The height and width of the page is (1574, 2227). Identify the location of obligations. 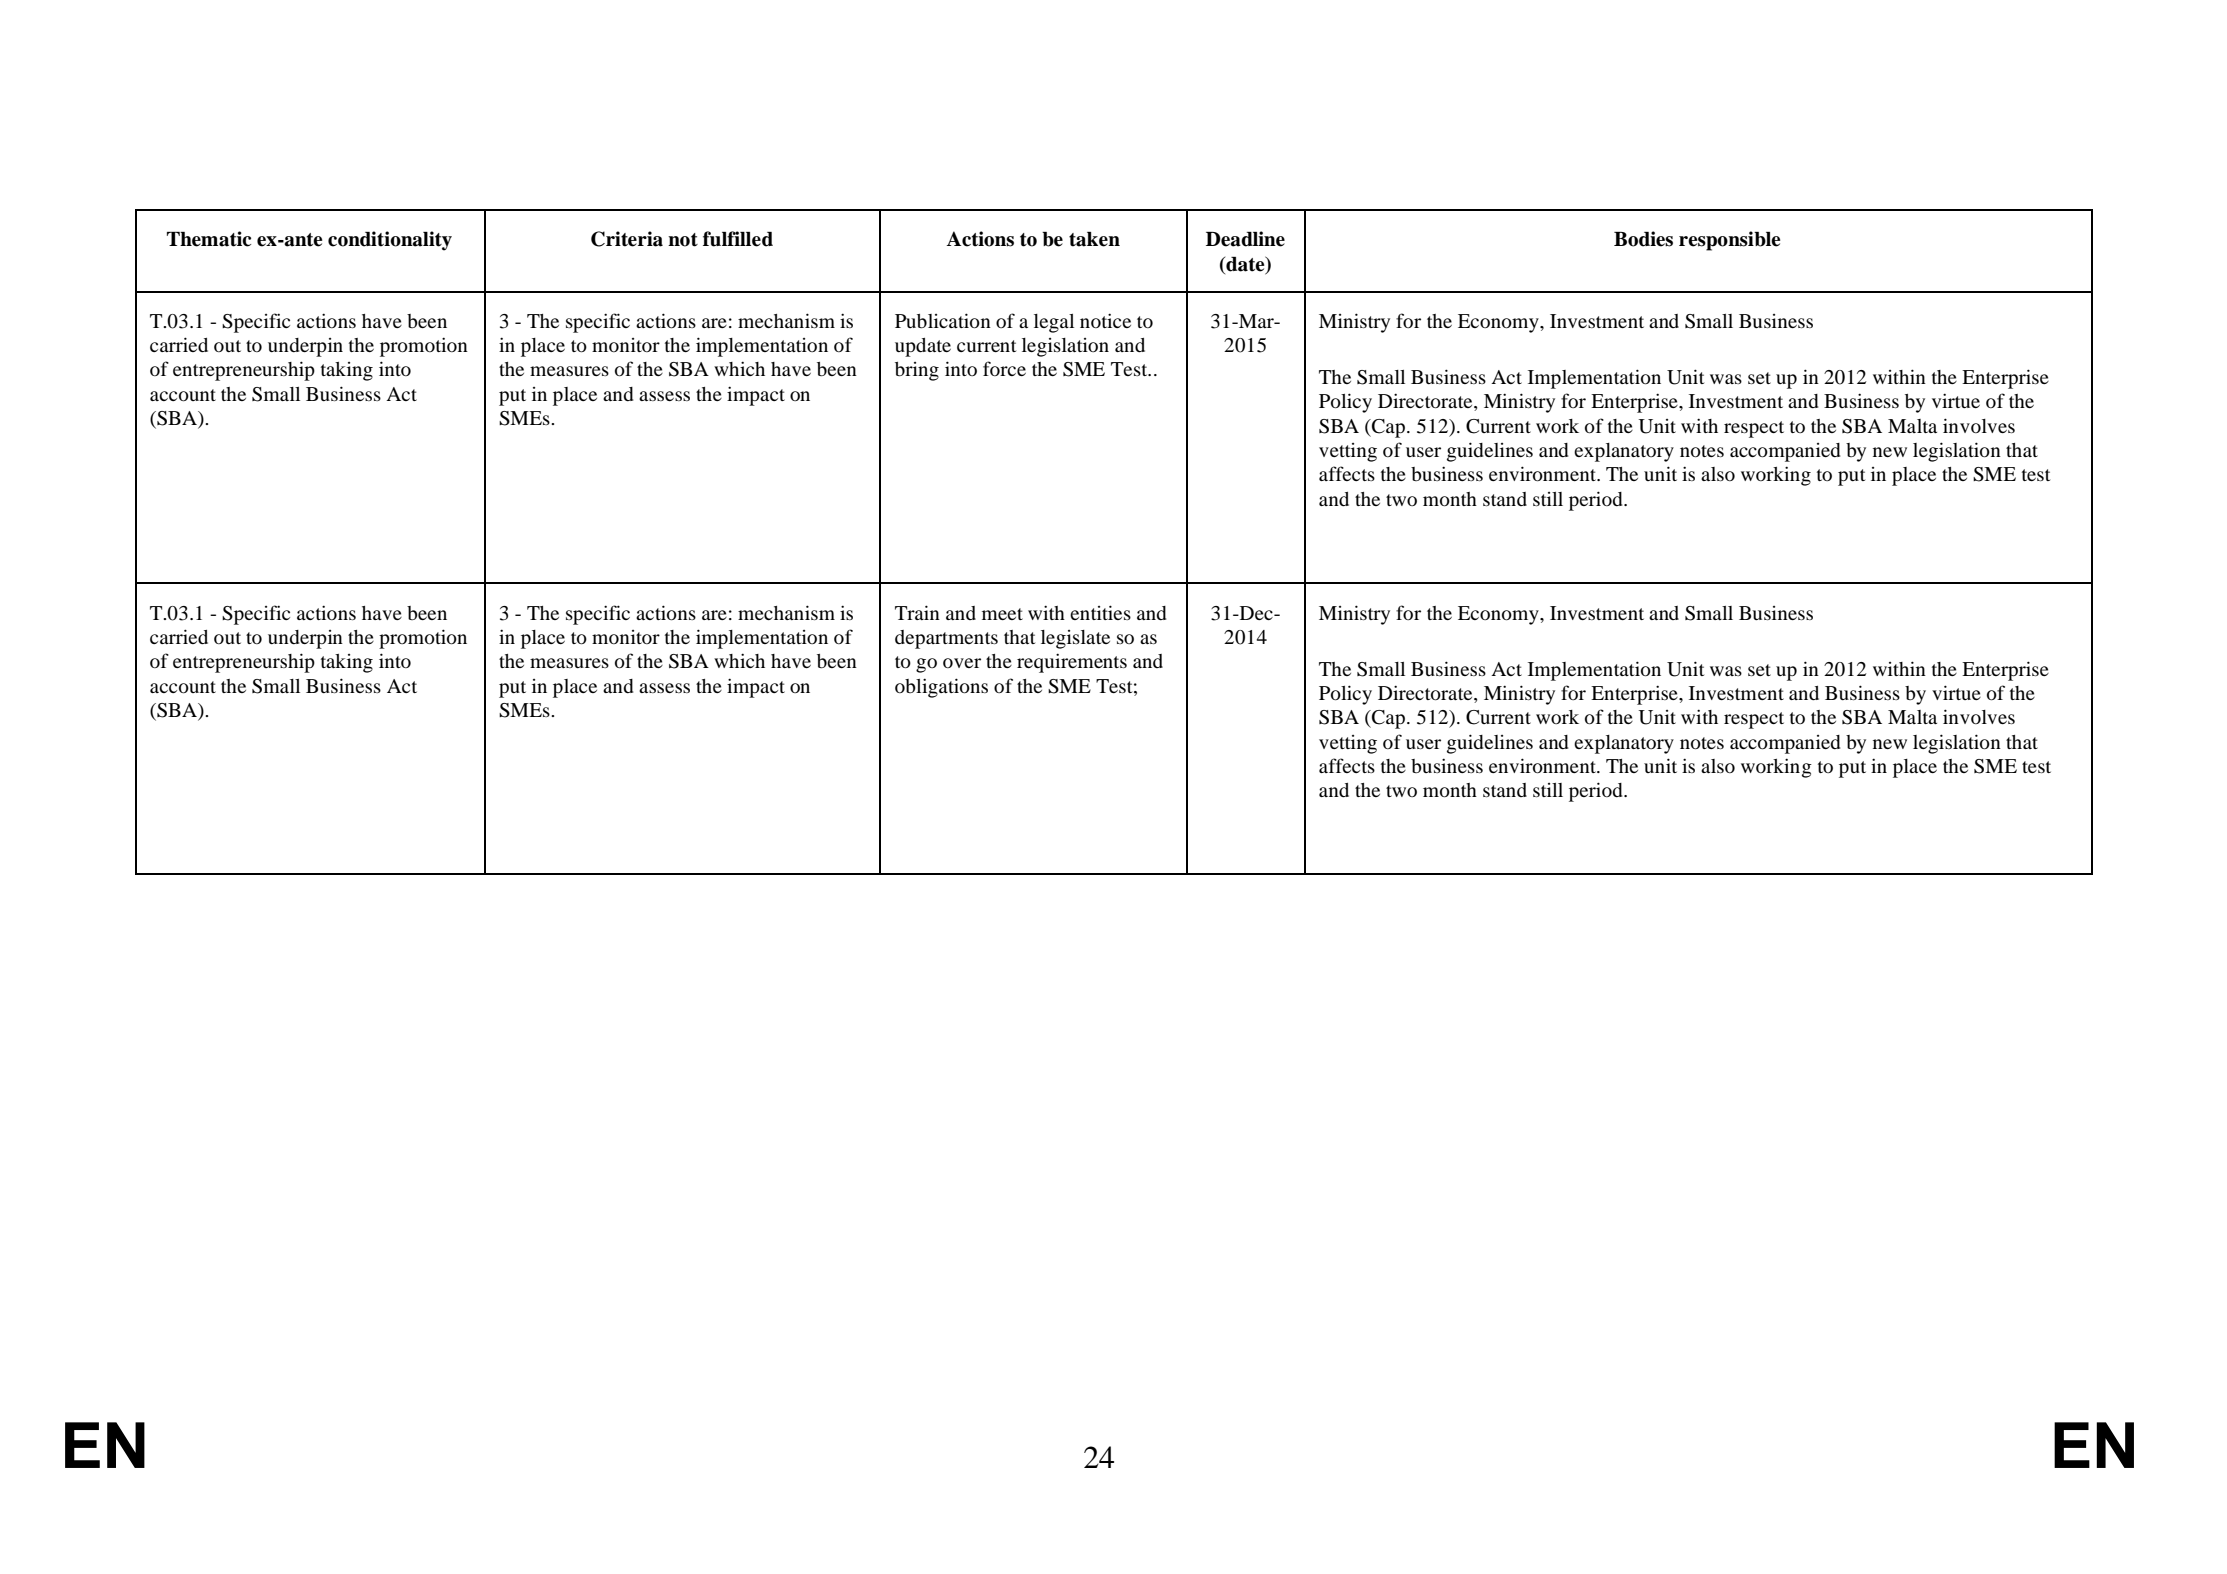
(941, 688).
